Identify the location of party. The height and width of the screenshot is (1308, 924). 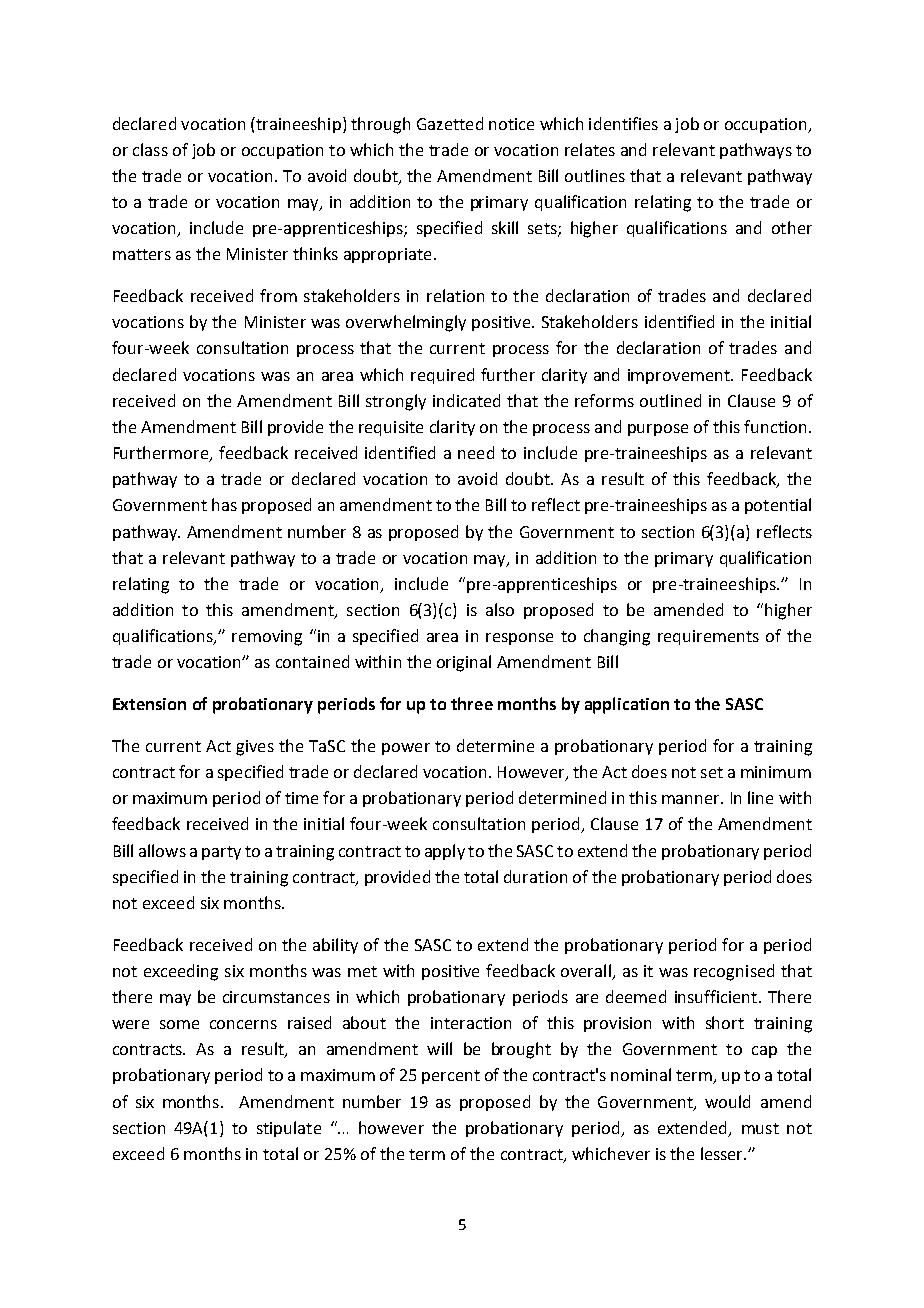
(221, 853).
